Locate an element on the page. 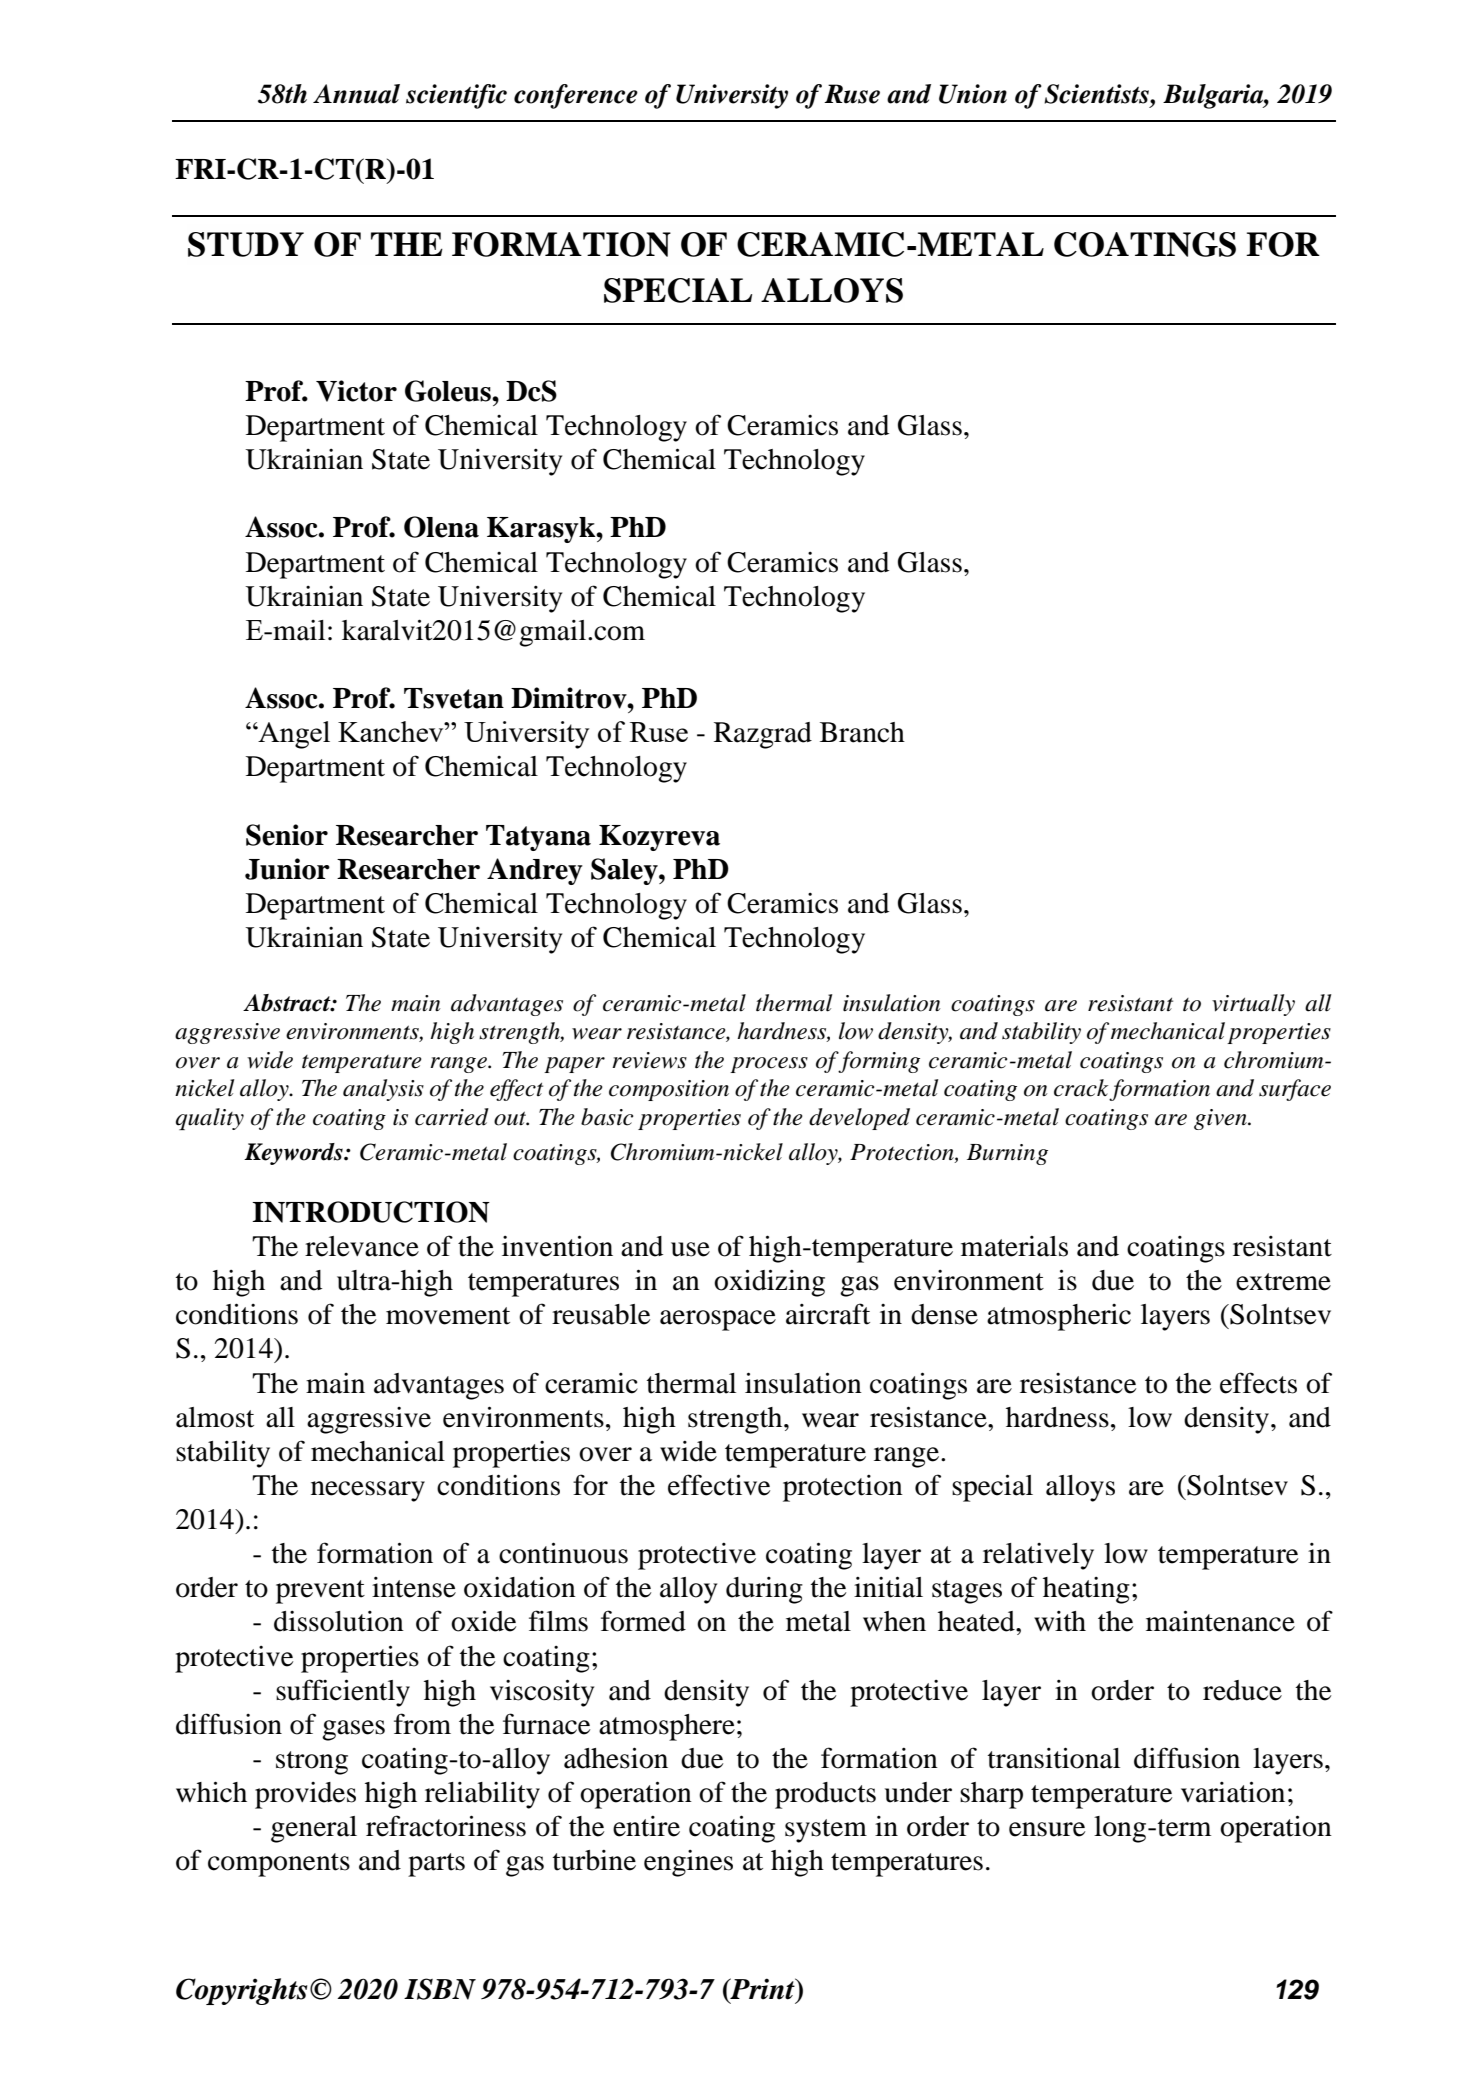 The image size is (1472, 2082). aerospace is located at coordinates (718, 1320).
